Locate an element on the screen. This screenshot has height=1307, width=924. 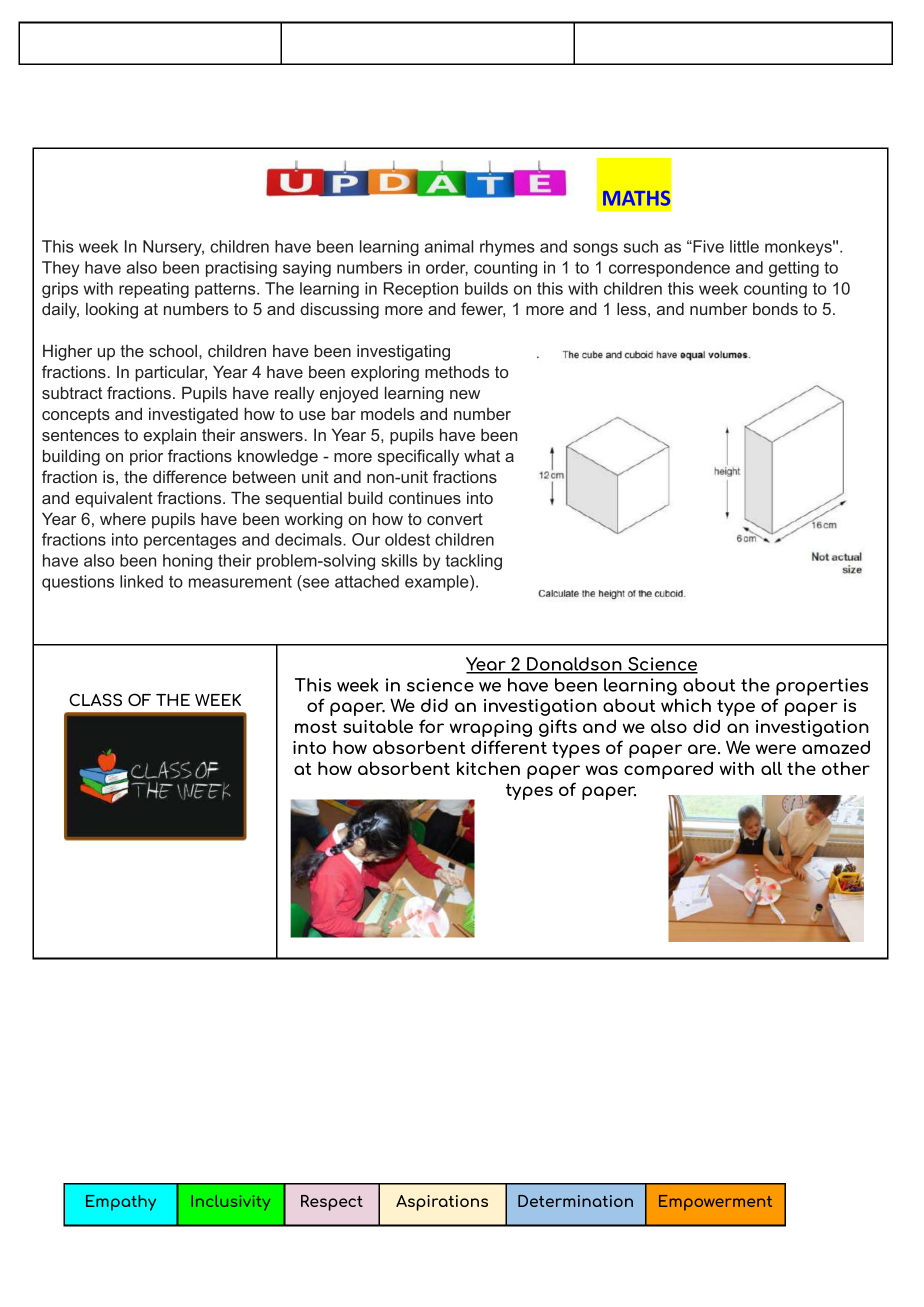
CLASS is located at coordinates (95, 699).
